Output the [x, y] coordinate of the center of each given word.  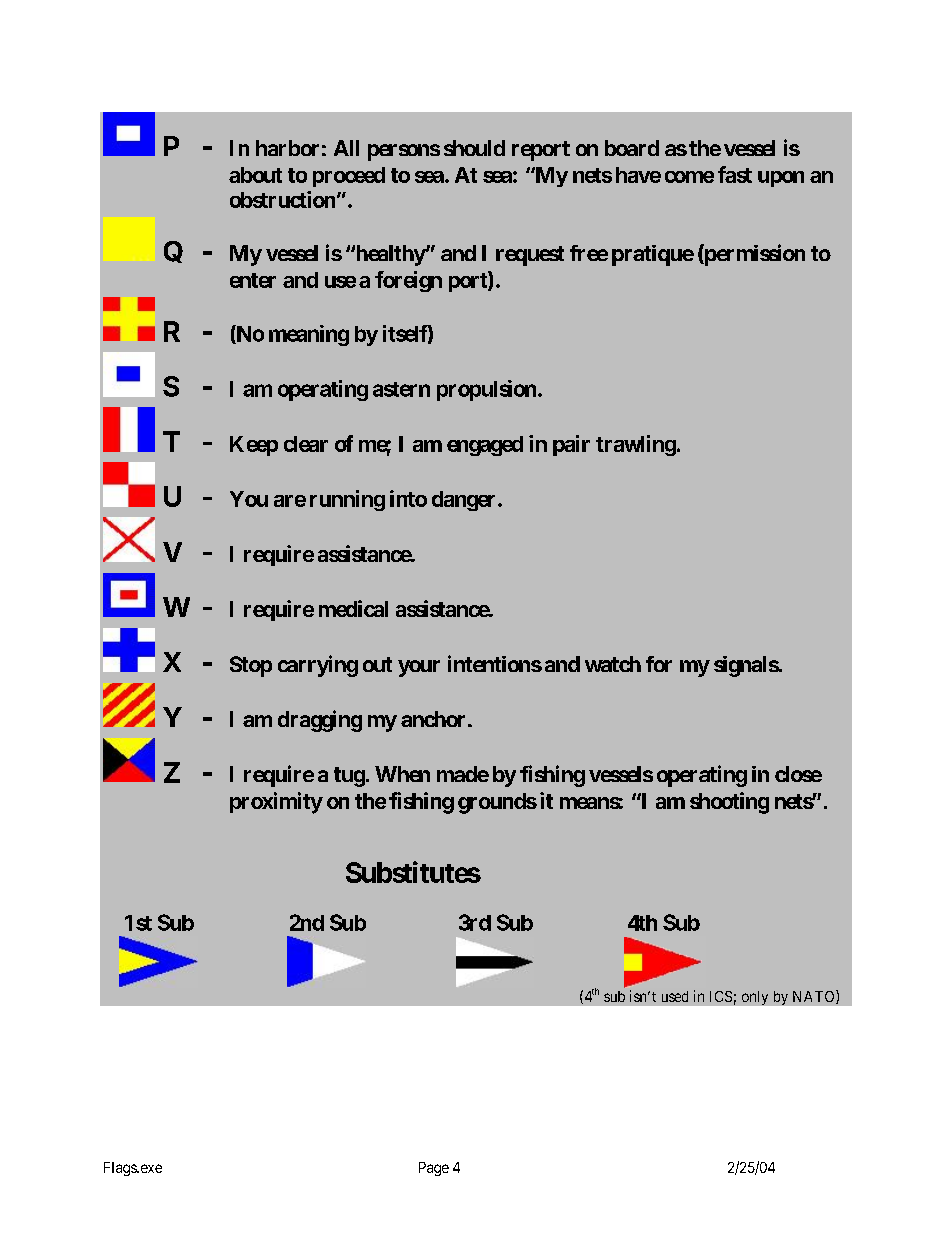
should [474, 148]
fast [735, 174]
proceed [349, 177]
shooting [729, 803]
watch [613, 664]
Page [434, 1169]
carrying [318, 666]
